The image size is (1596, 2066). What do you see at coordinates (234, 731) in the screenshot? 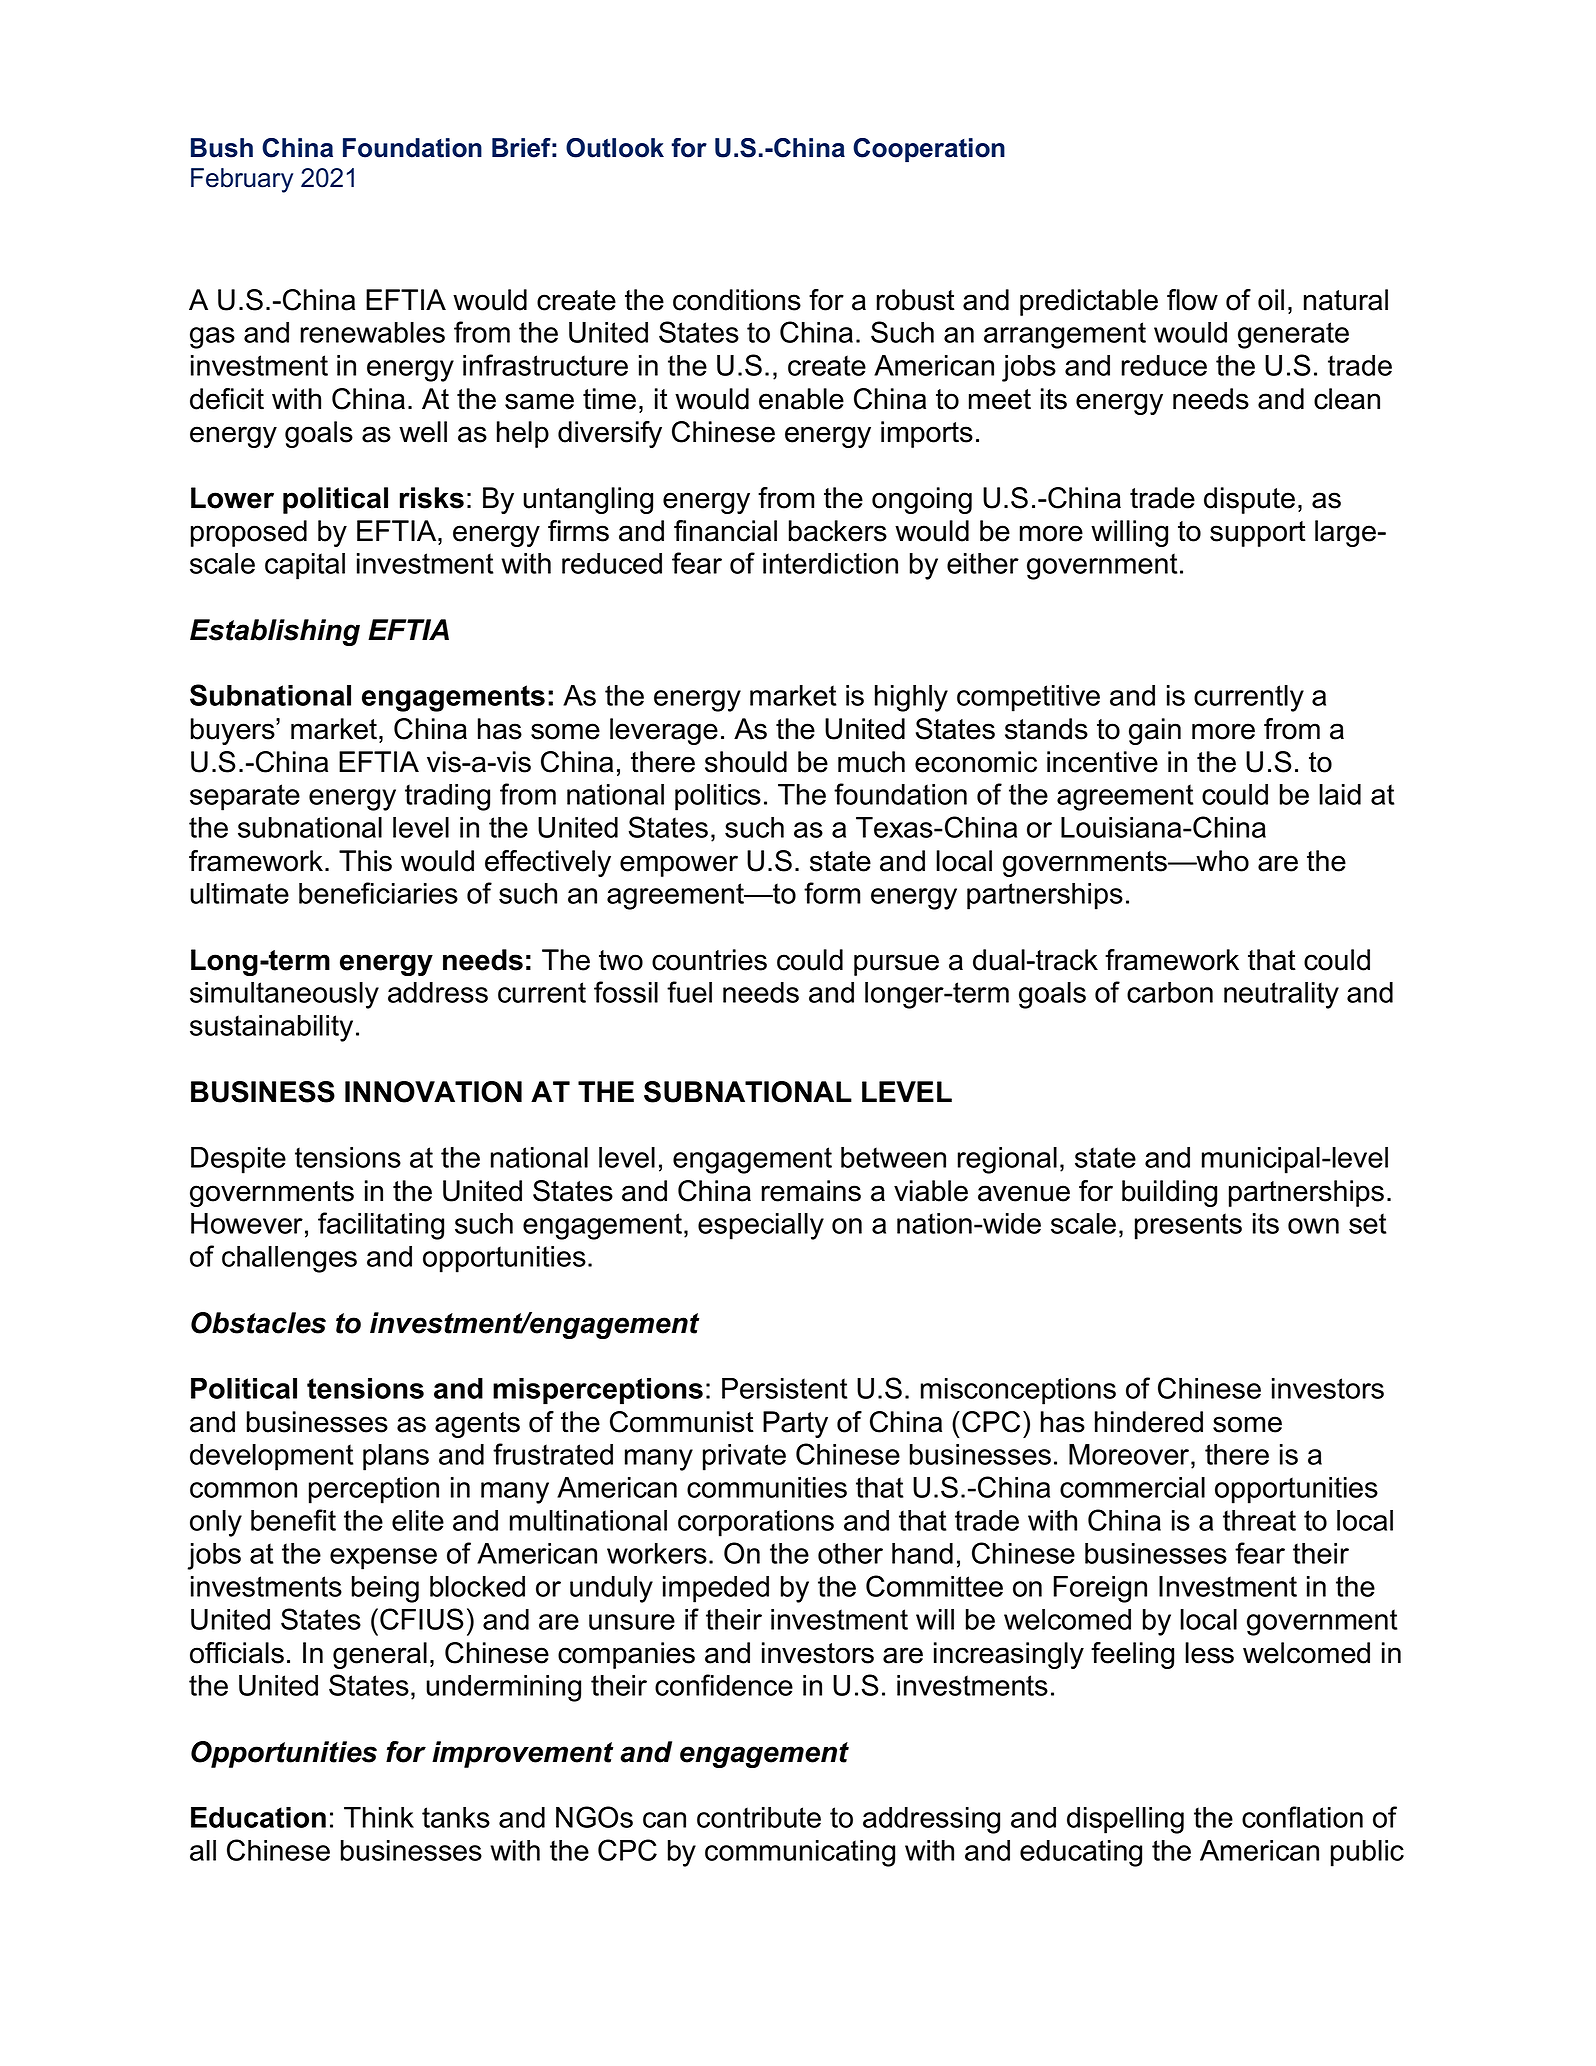
I see `buyers` at bounding box center [234, 731].
